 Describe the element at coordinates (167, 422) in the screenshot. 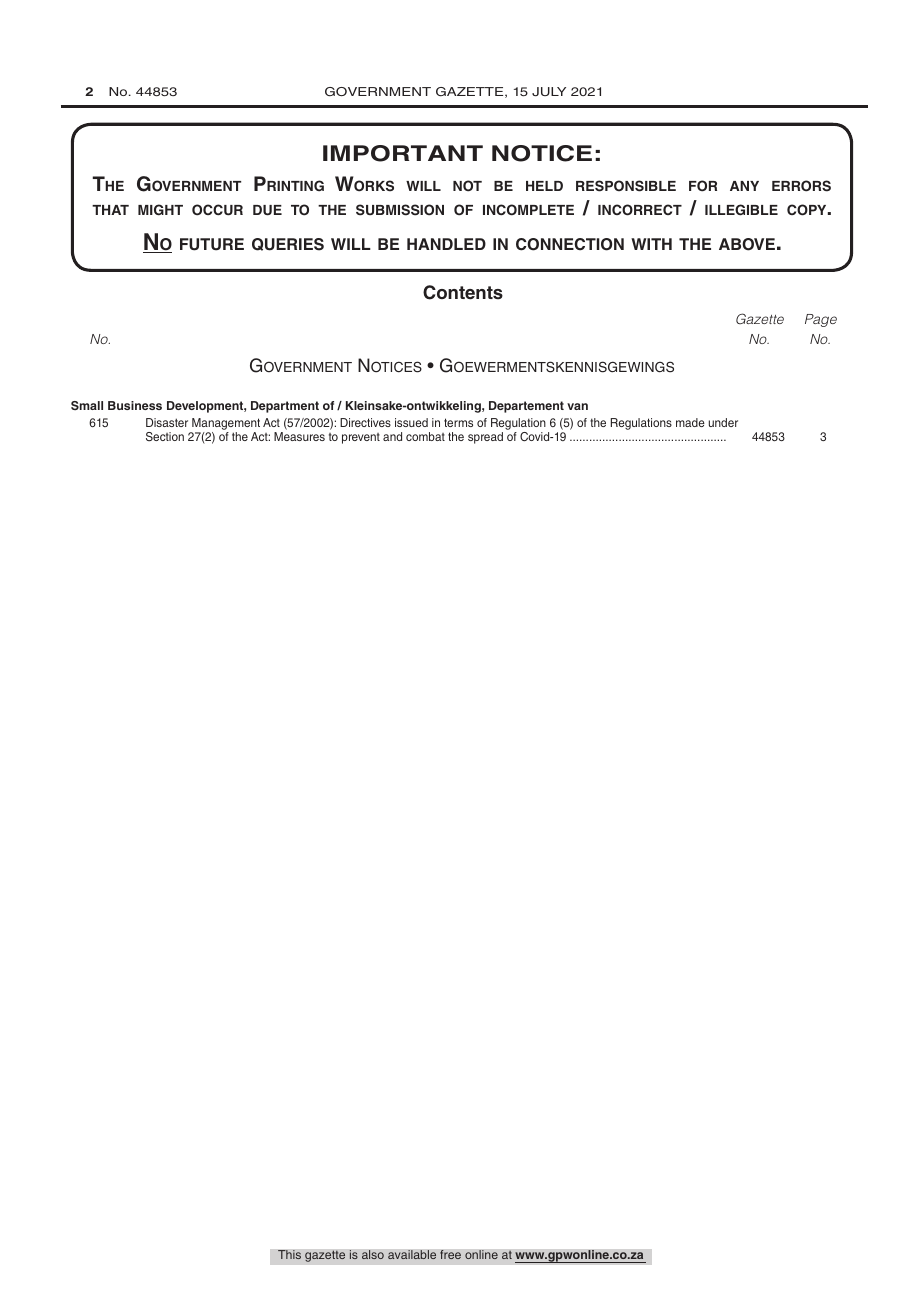

I see `Disaster` at that location.
